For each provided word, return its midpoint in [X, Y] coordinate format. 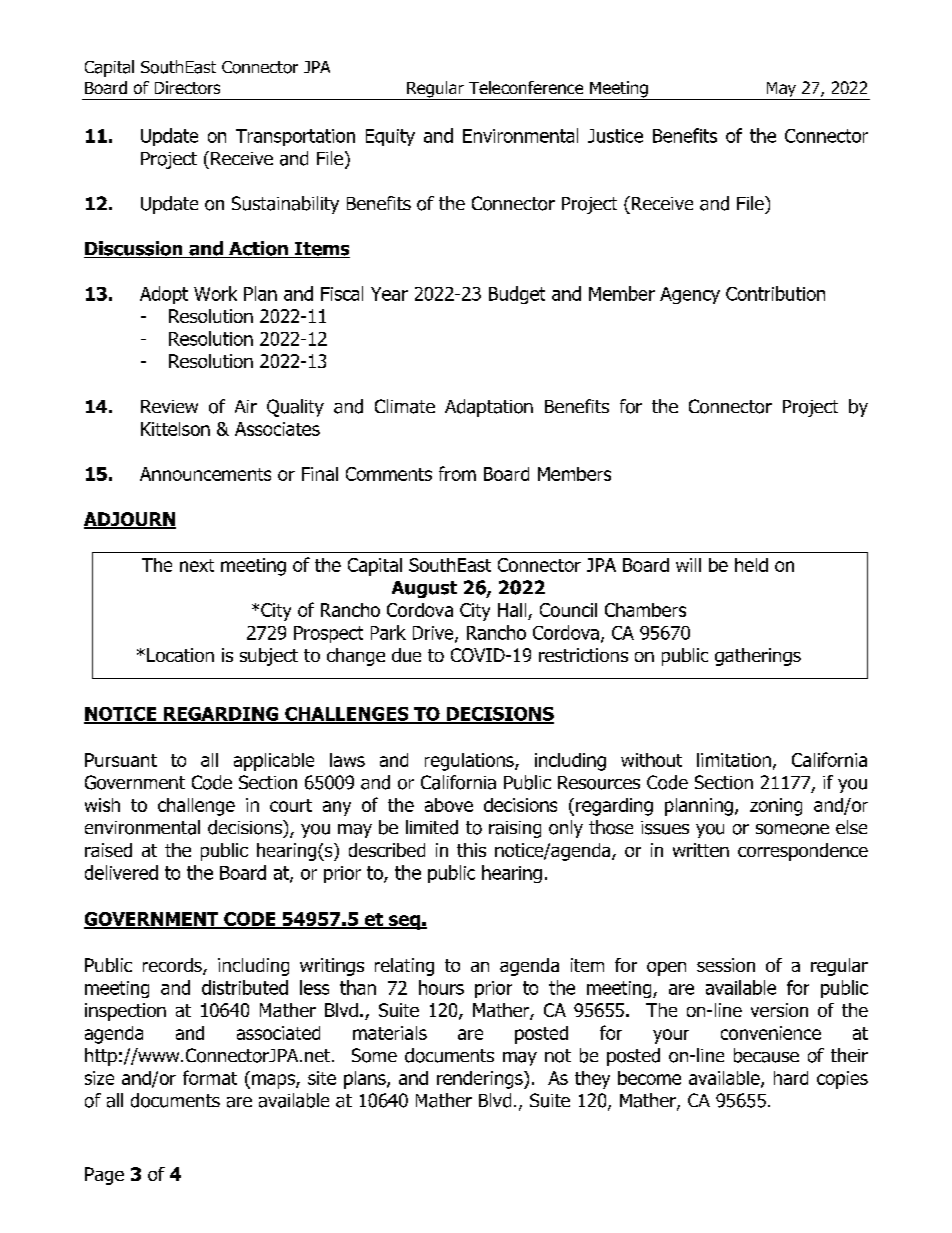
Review [169, 406]
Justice [615, 136]
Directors [187, 87]
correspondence [803, 852]
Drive [434, 634]
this [471, 850]
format [210, 1077]
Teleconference [526, 87]
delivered [121, 872]
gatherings [758, 657]
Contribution [775, 293]
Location [180, 655]
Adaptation [489, 408]
